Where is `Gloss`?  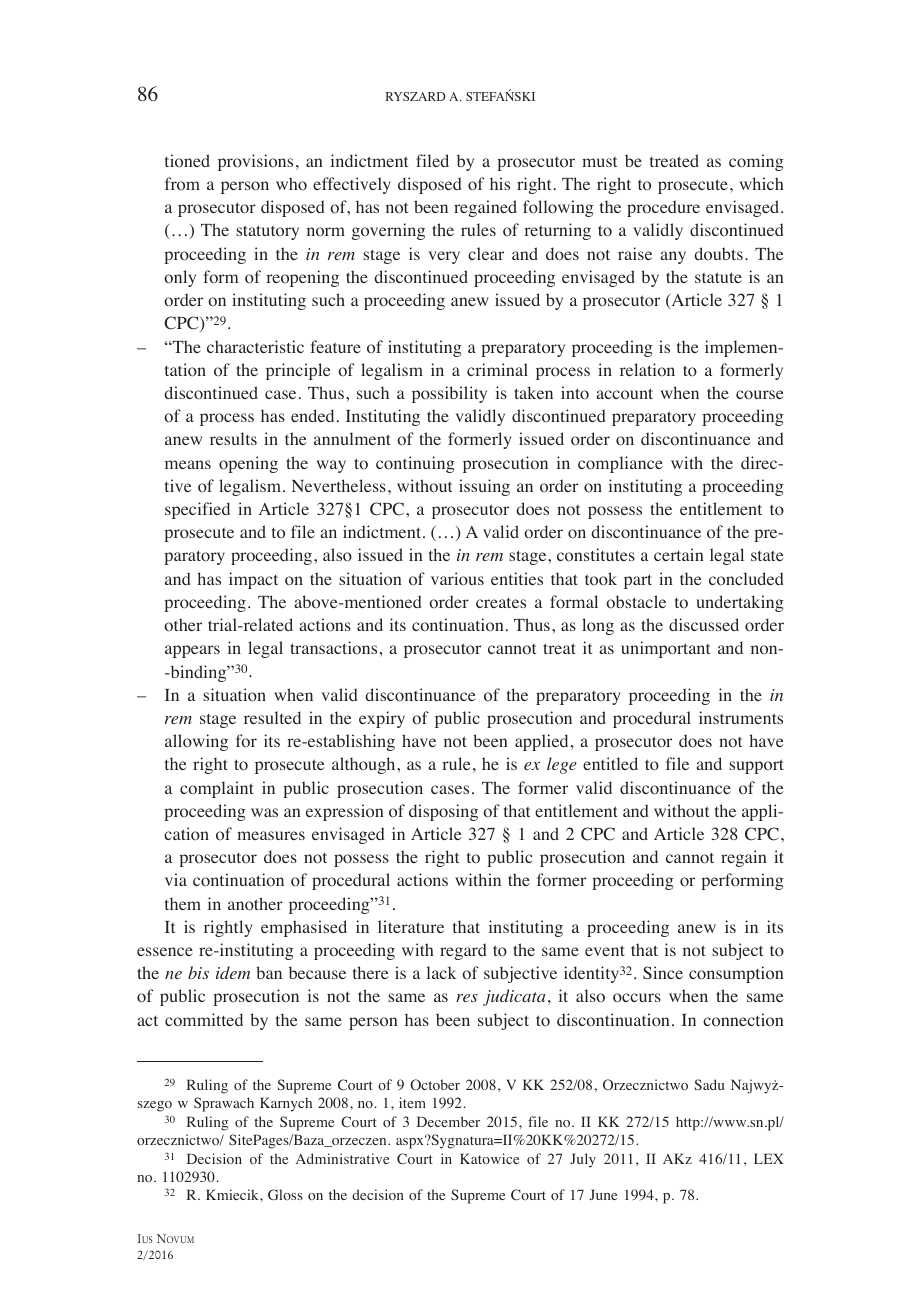 Gloss is located at coordinates (285, 1194).
